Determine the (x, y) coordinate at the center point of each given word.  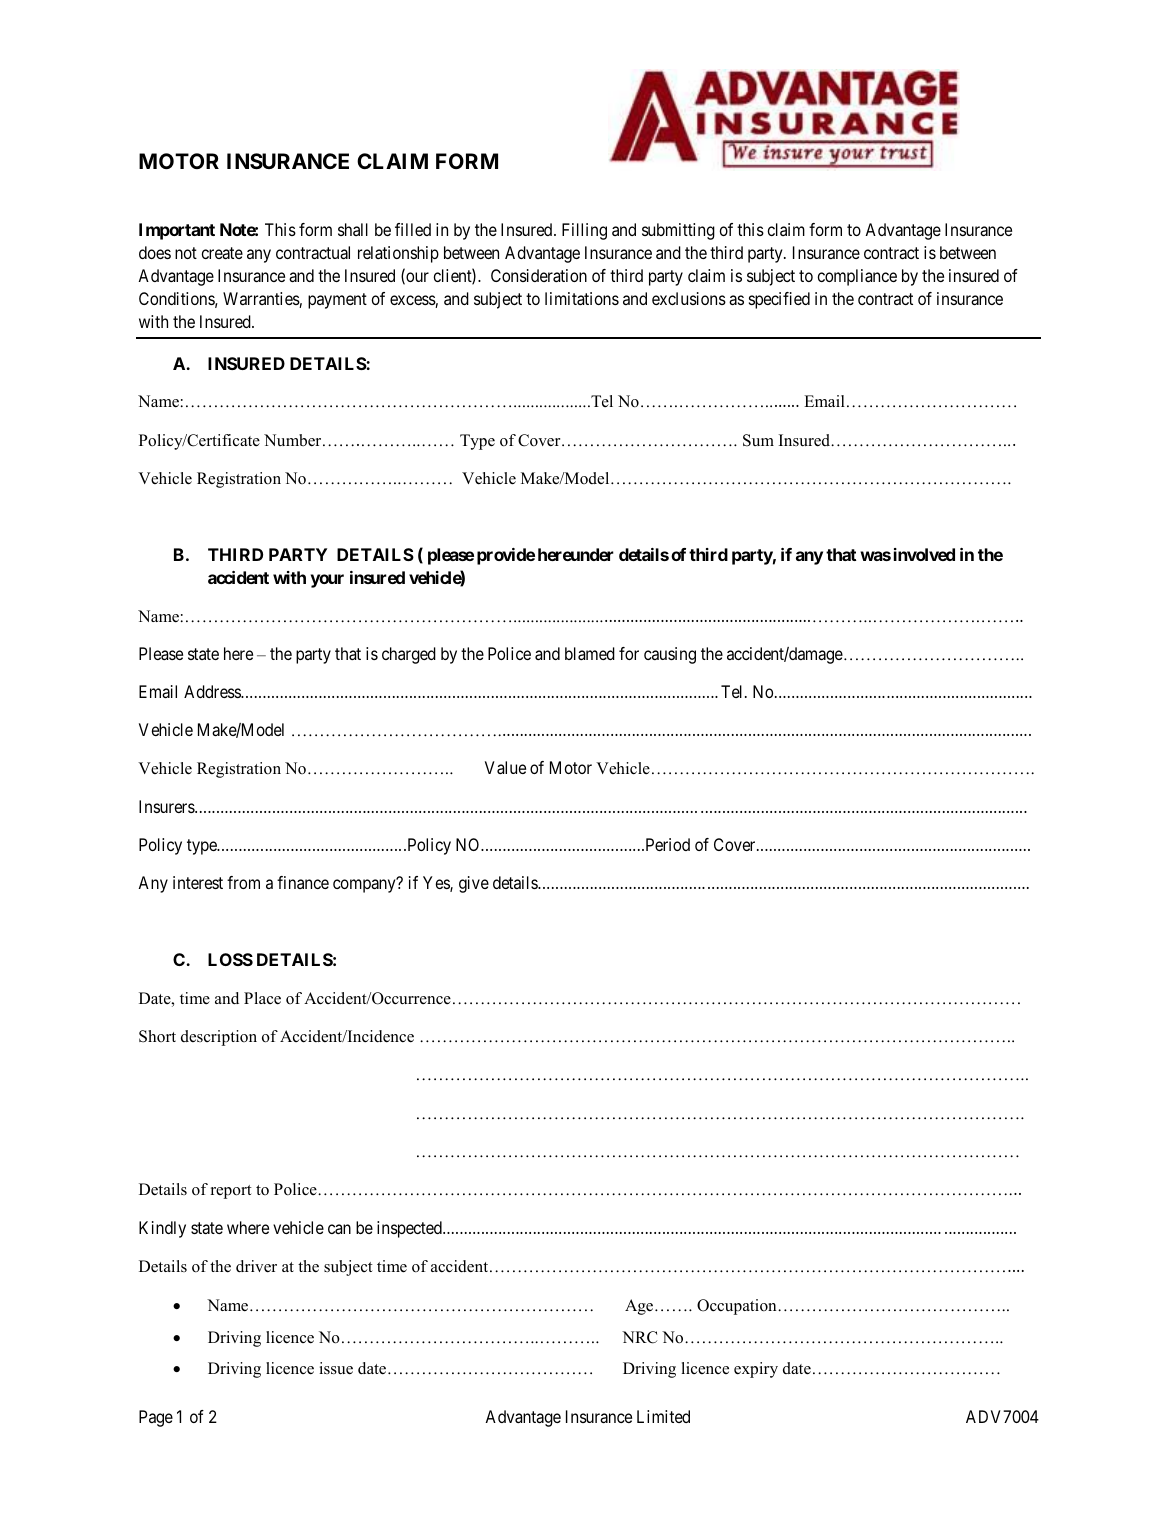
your (327, 581)
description (219, 1038)
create (222, 253)
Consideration (539, 275)
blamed (590, 653)
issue (336, 1368)
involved (924, 554)
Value (505, 767)
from (243, 882)
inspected (410, 1229)
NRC (639, 1337)
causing (670, 655)
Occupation (738, 1307)
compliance (857, 277)
